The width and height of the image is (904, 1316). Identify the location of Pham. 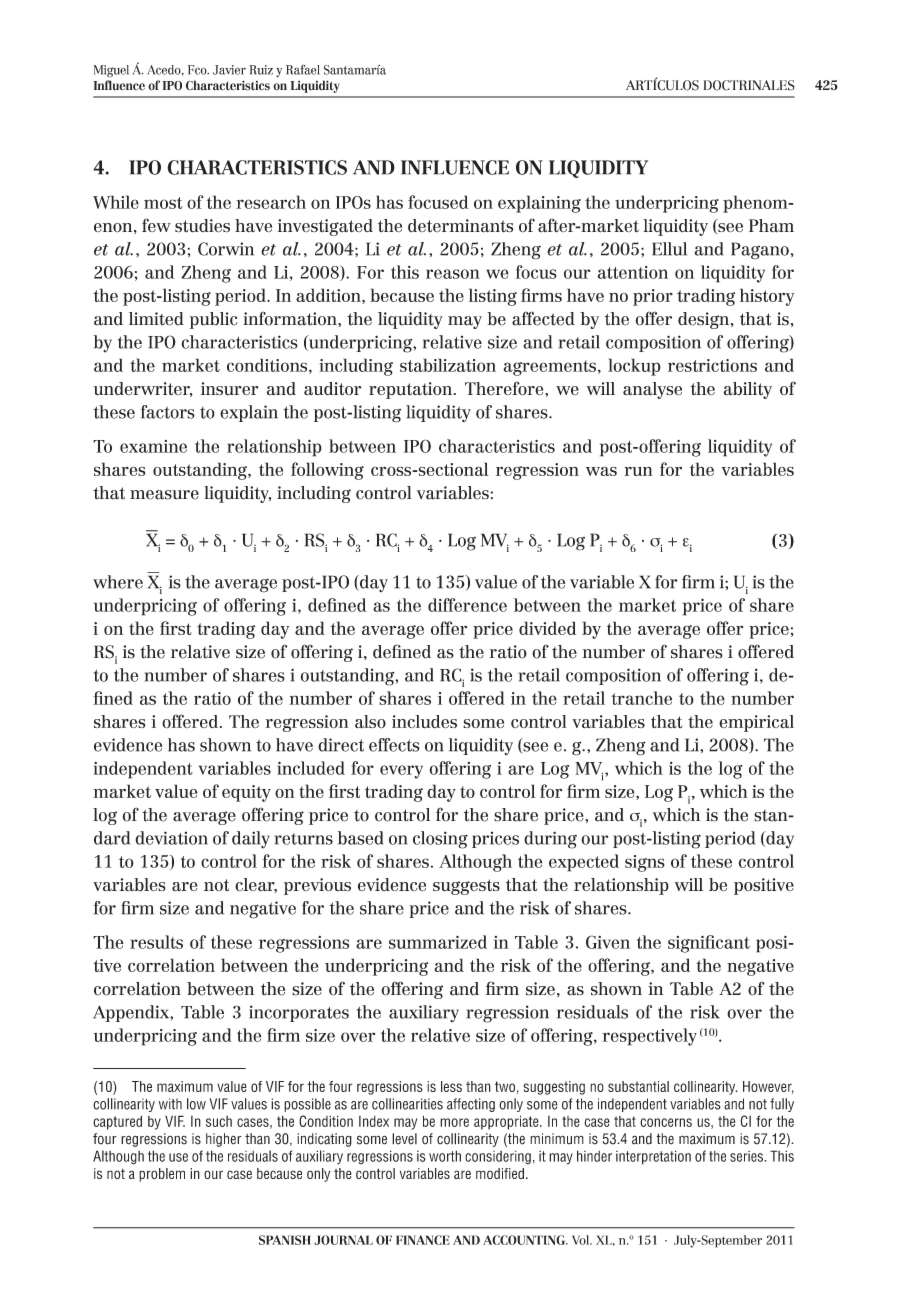
(771, 226).
